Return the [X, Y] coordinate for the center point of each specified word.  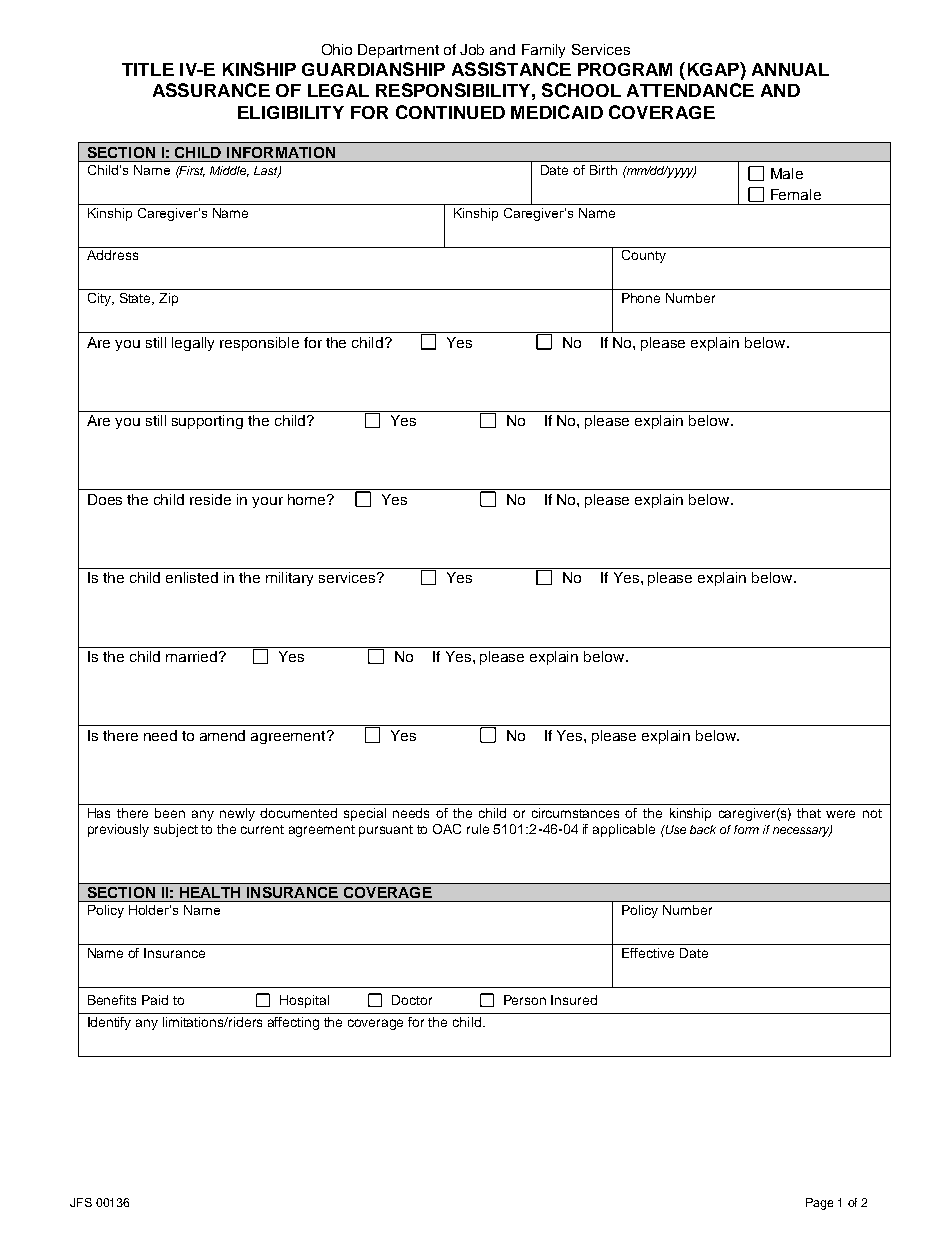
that [809, 813]
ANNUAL [790, 69]
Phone [641, 298]
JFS [81, 1202]
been [170, 813]
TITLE [148, 69]
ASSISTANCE [511, 69]
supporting [207, 422]
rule [478, 829]
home [308, 499]
